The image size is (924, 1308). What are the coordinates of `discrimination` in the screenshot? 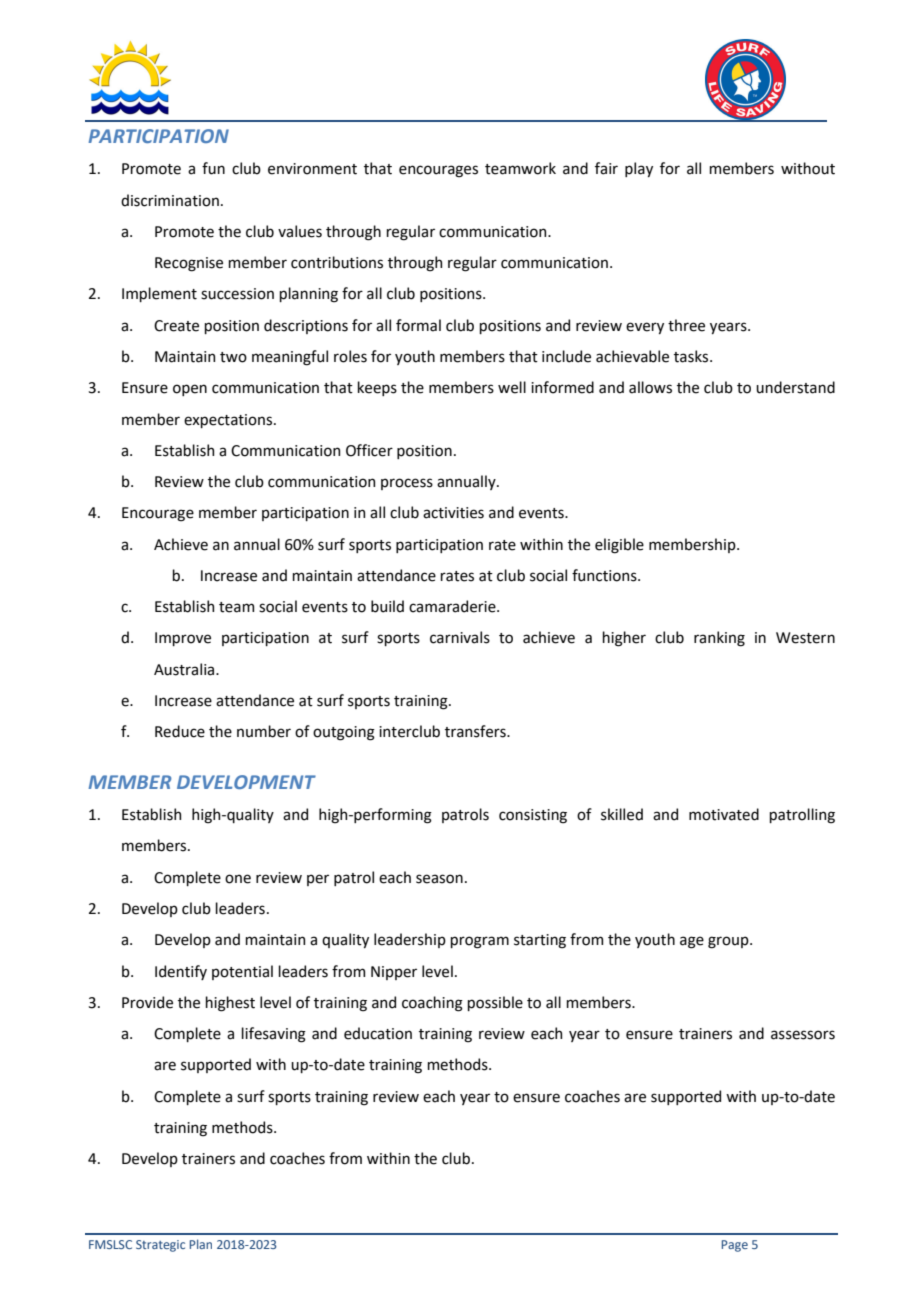 It's located at (170, 200).
